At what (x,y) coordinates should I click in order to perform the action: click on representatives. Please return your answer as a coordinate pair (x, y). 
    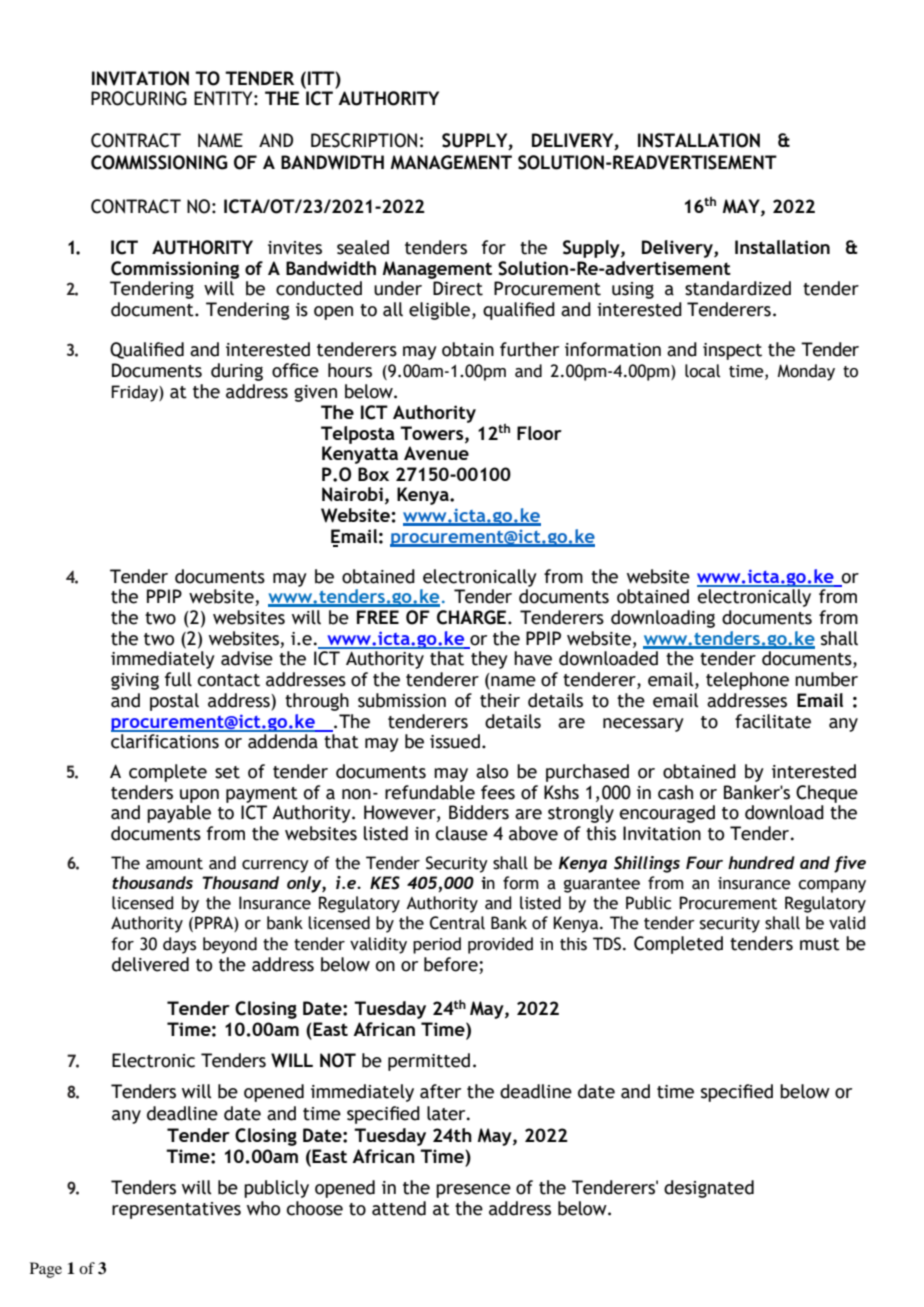
    Looking at the image, I should click on (176, 1210).
